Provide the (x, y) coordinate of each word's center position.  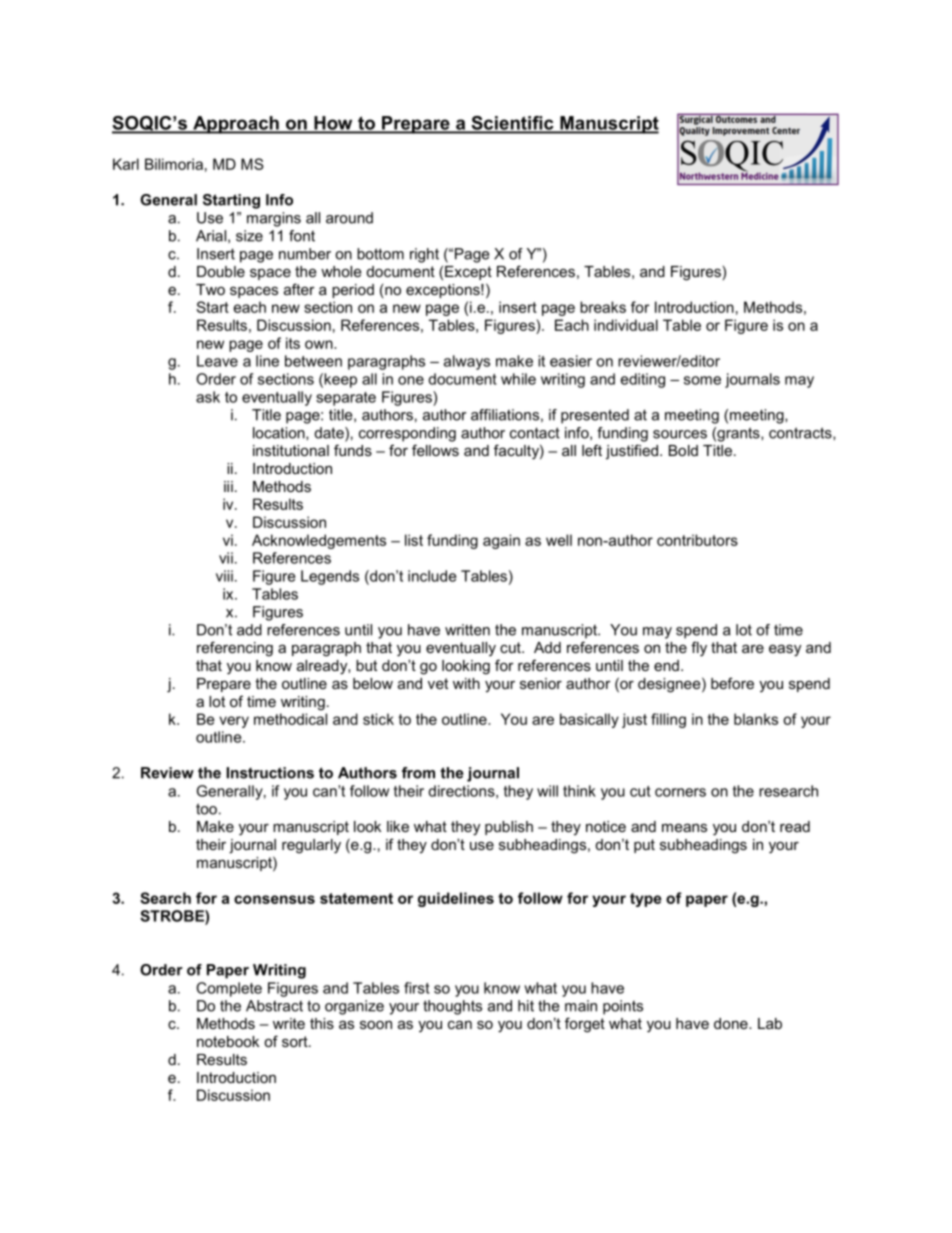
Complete (229, 989)
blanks (756, 719)
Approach (236, 125)
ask (208, 397)
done (732, 1023)
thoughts (452, 1007)
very (234, 722)
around (349, 218)
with (466, 683)
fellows (435, 450)
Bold (683, 450)
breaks (603, 307)
